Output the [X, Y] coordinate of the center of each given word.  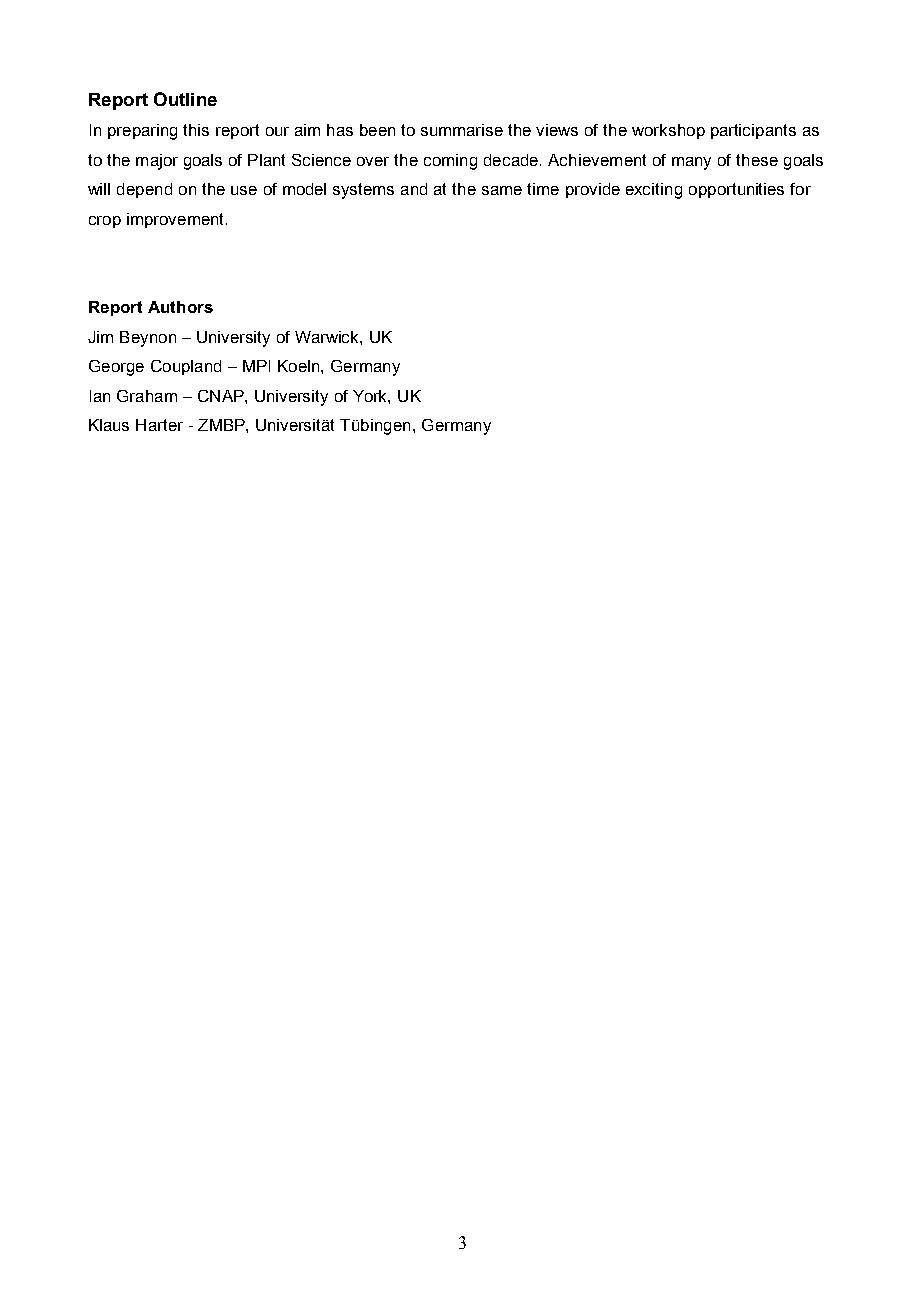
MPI [256, 366]
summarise [462, 130]
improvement [177, 220]
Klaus [109, 425]
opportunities [736, 190]
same [502, 190]
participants [753, 131]
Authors [180, 307]
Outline [185, 99]
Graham [147, 396]
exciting [654, 191]
